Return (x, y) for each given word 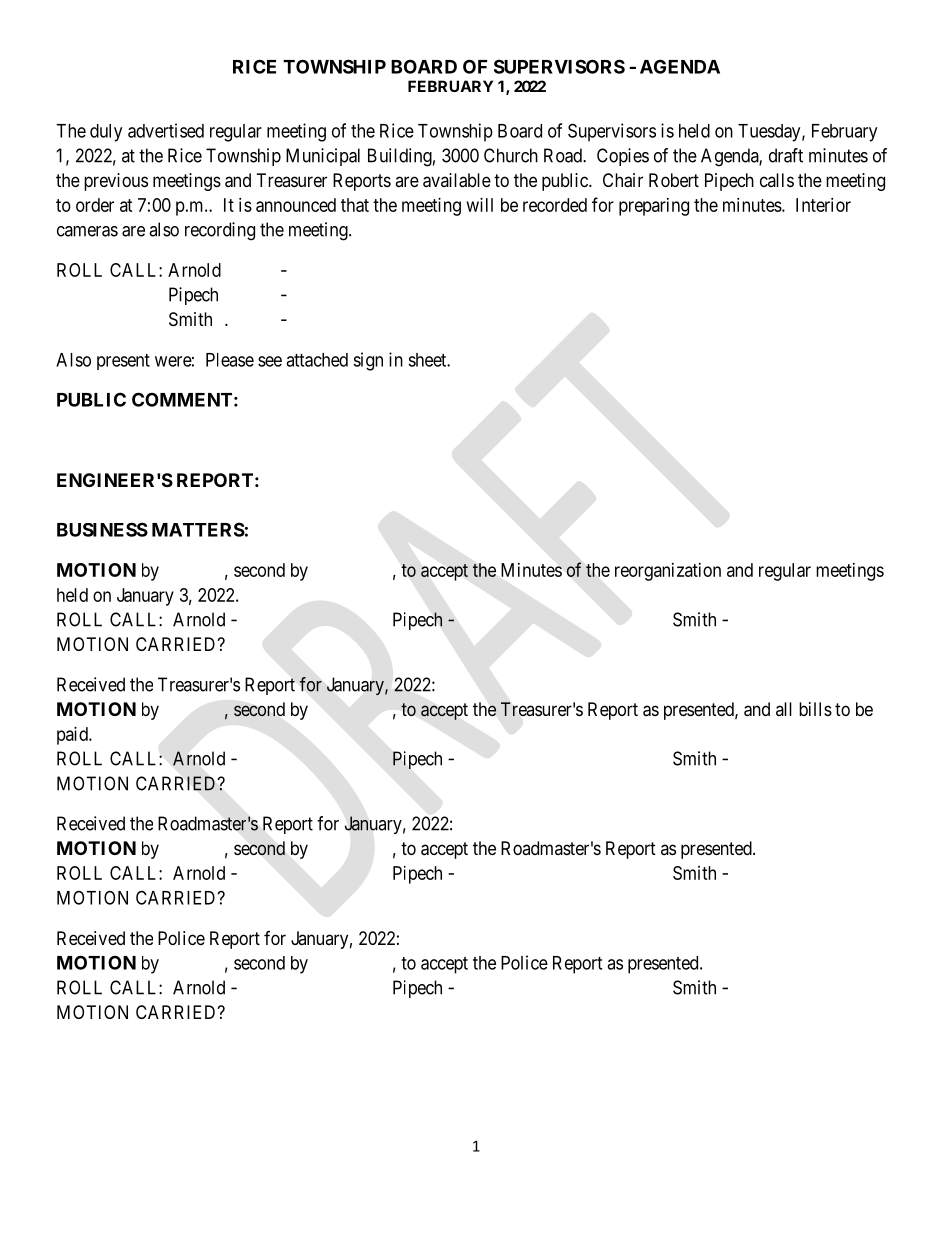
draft (786, 155)
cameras (87, 231)
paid (73, 736)
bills (815, 709)
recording (220, 231)
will (480, 205)
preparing (654, 207)
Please (230, 360)
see (270, 361)
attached (317, 360)
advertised (166, 130)
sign (368, 361)
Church (511, 155)
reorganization (668, 572)
